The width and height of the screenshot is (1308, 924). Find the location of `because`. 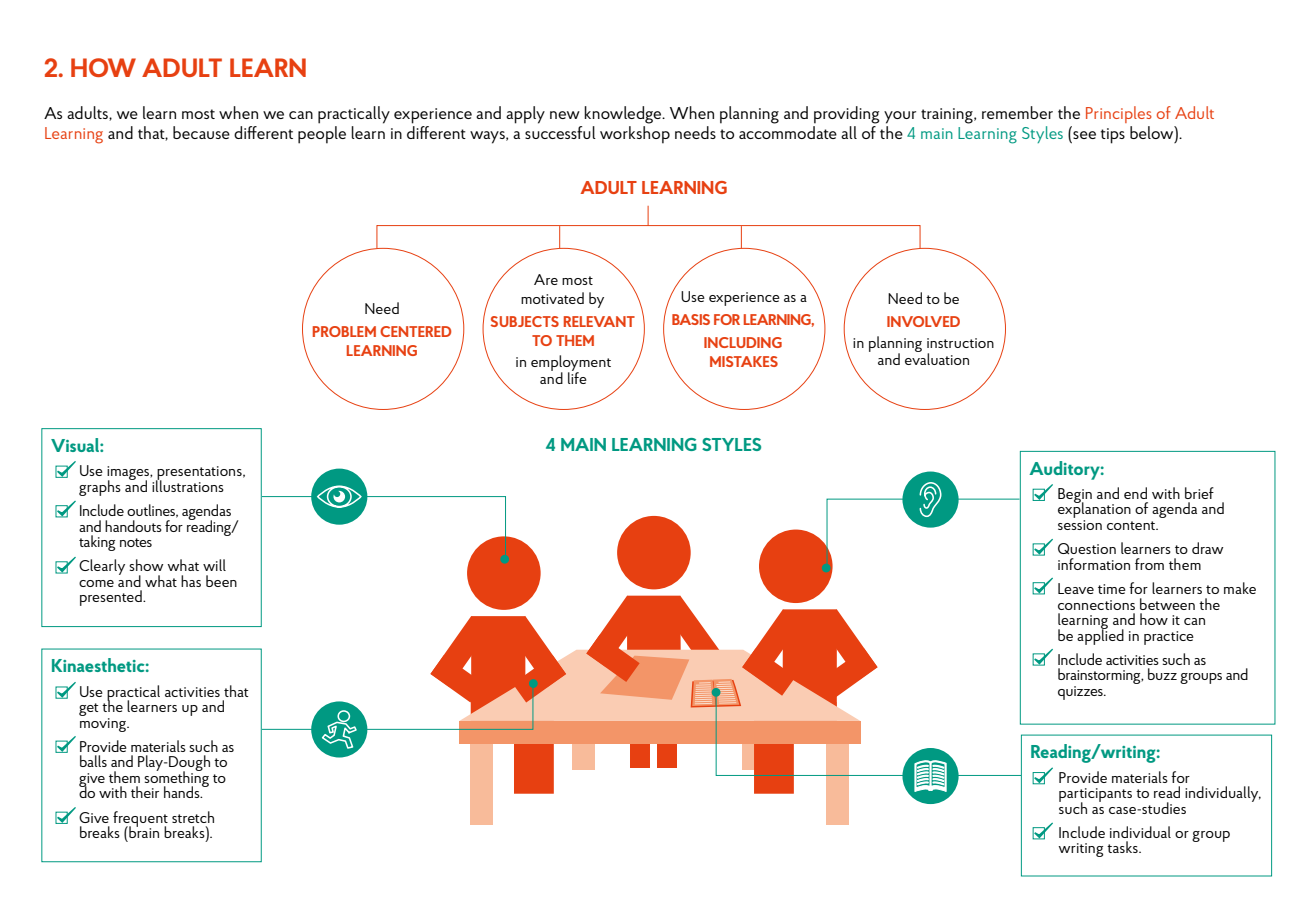

because is located at coordinates (201, 132).
